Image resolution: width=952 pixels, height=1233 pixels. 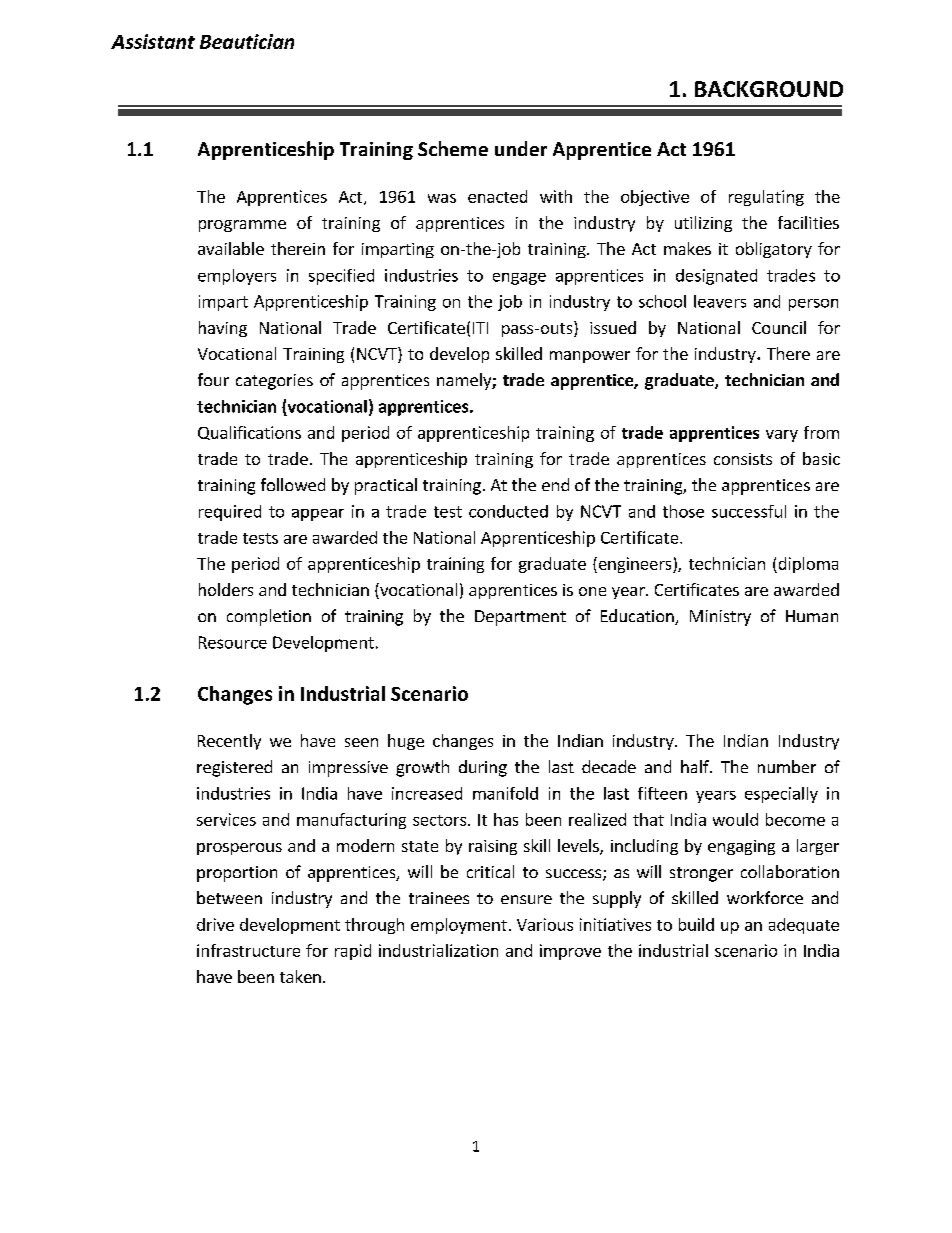 I want to click on those, so click(x=683, y=511).
